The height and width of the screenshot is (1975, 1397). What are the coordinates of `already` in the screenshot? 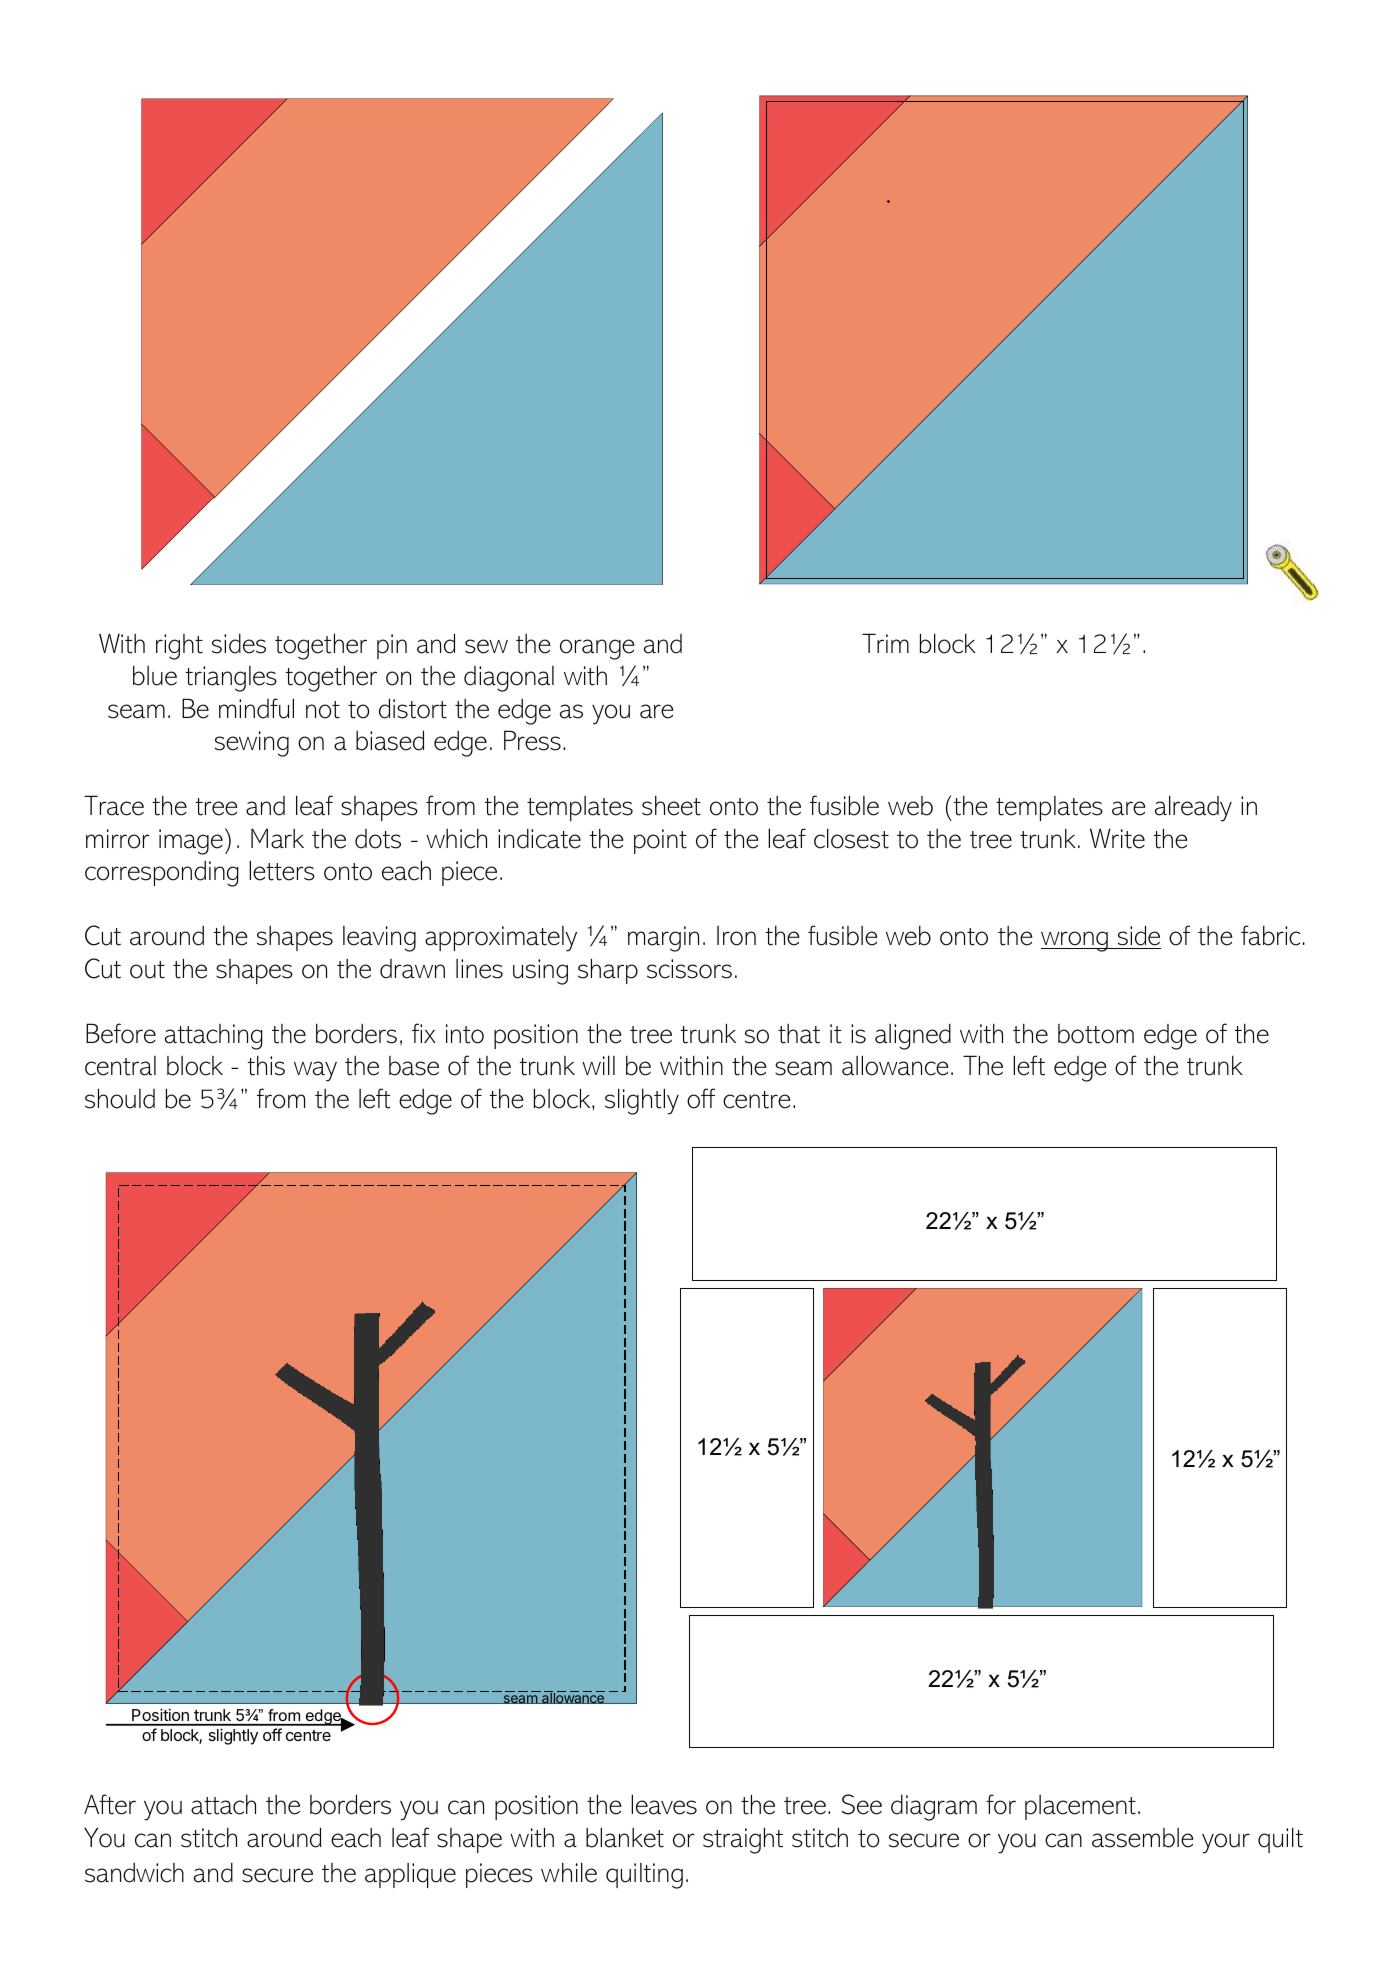 It's located at (1193, 808).
